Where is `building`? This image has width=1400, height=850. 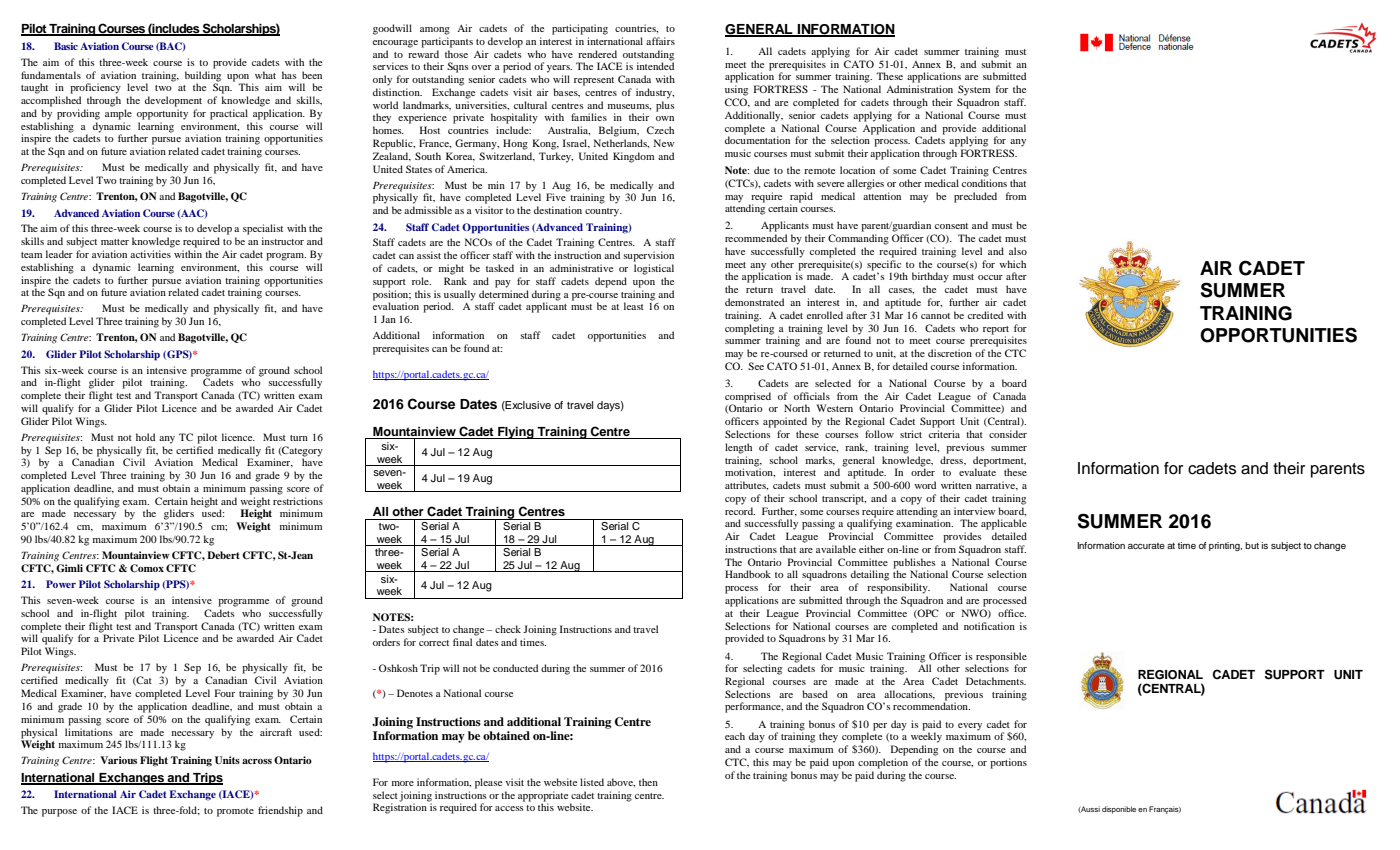 building is located at coordinates (203, 77).
